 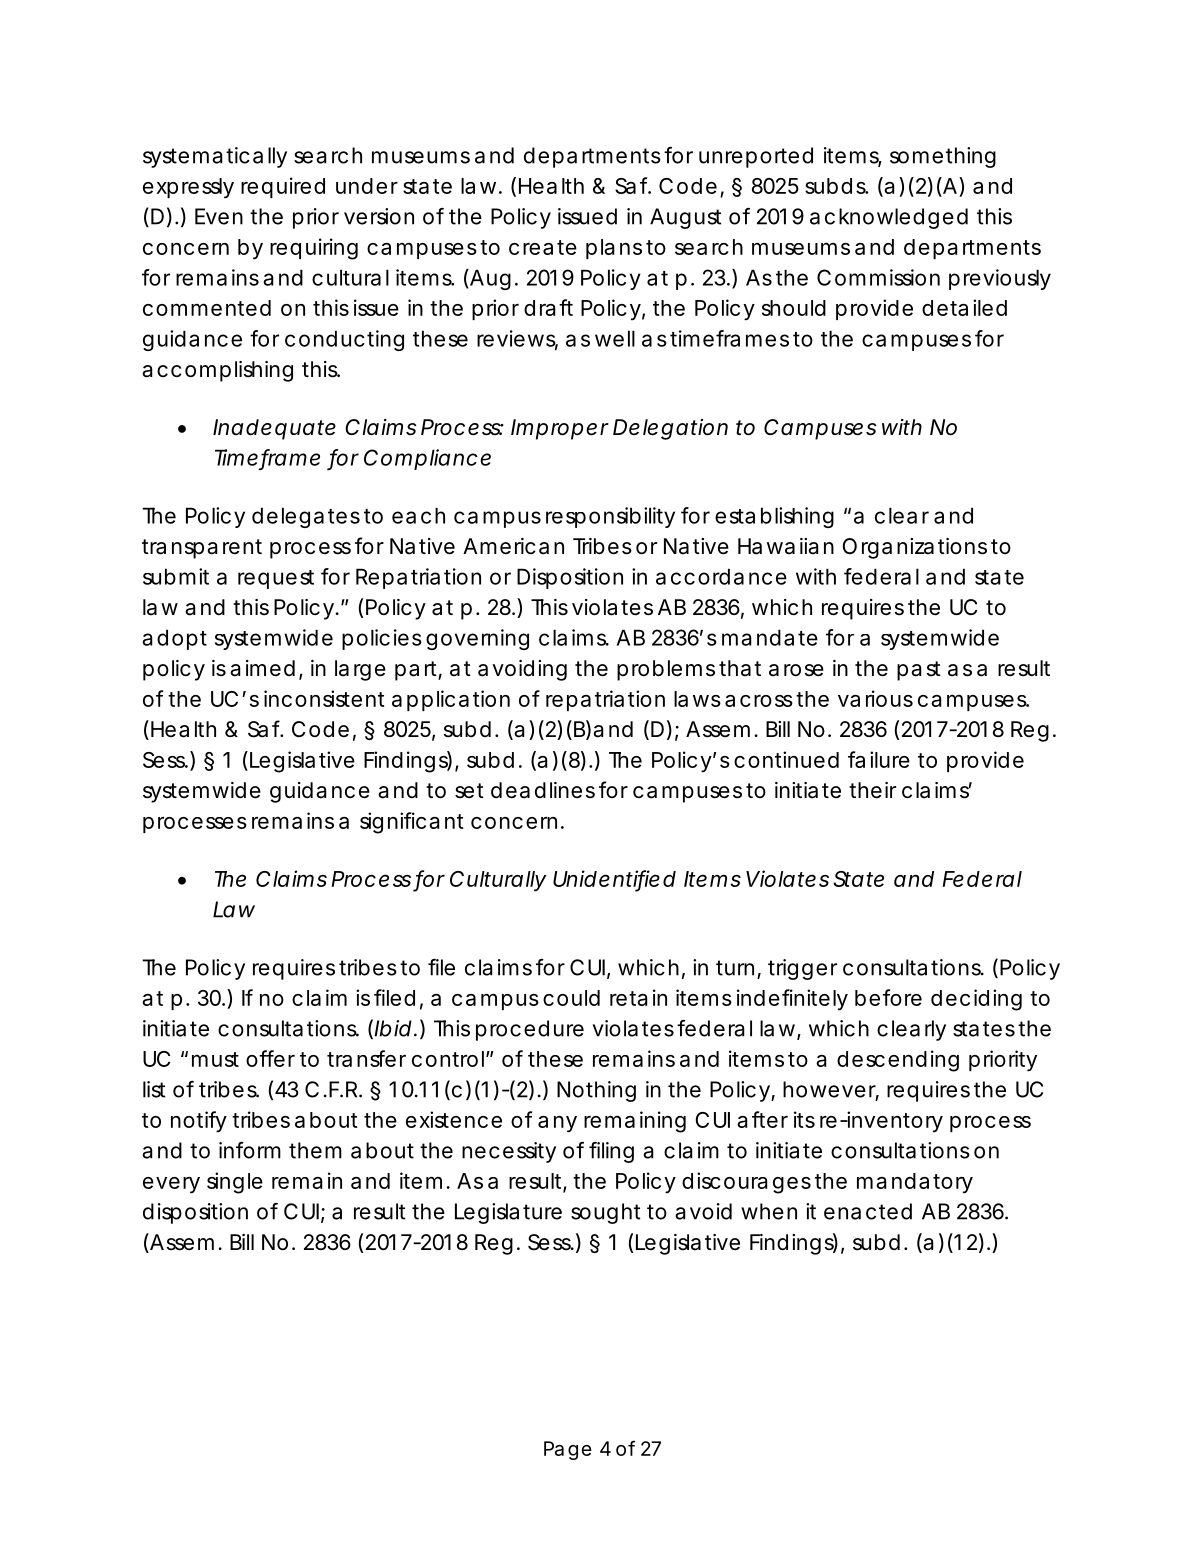 I want to click on required, so click(x=283, y=187).
